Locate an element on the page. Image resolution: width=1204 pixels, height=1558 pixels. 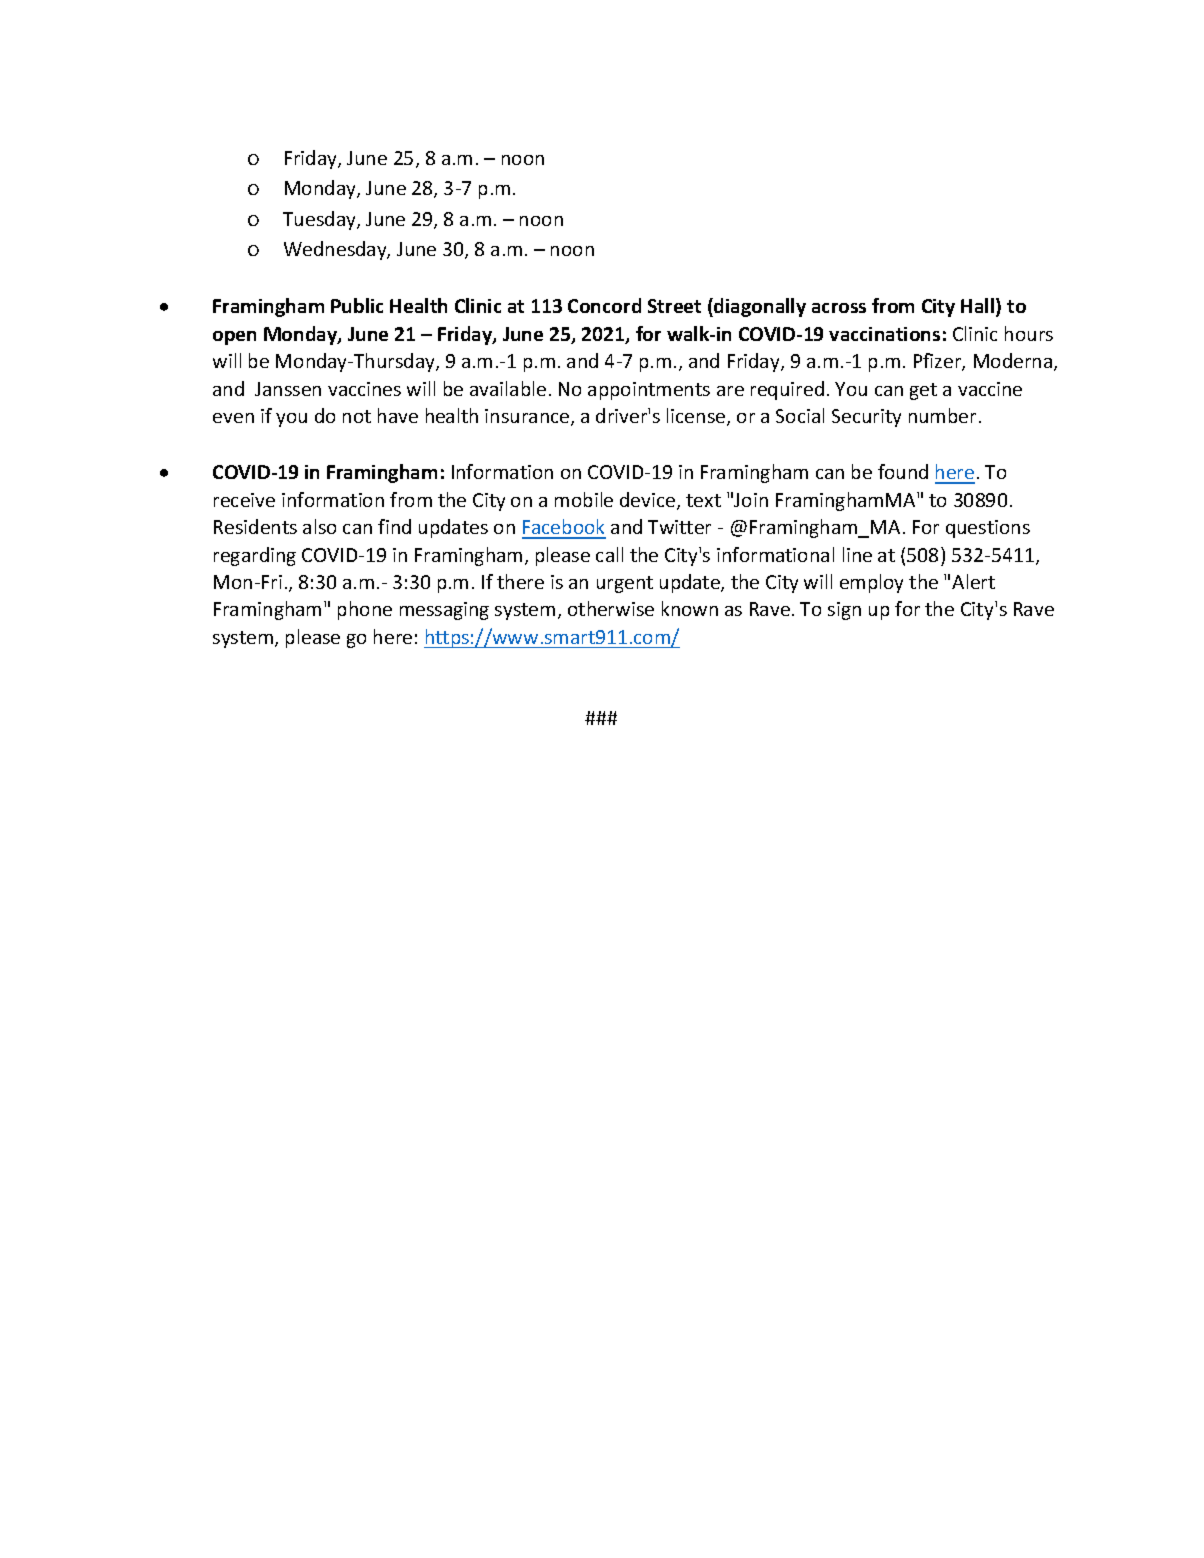
receive is located at coordinates (244, 500).
